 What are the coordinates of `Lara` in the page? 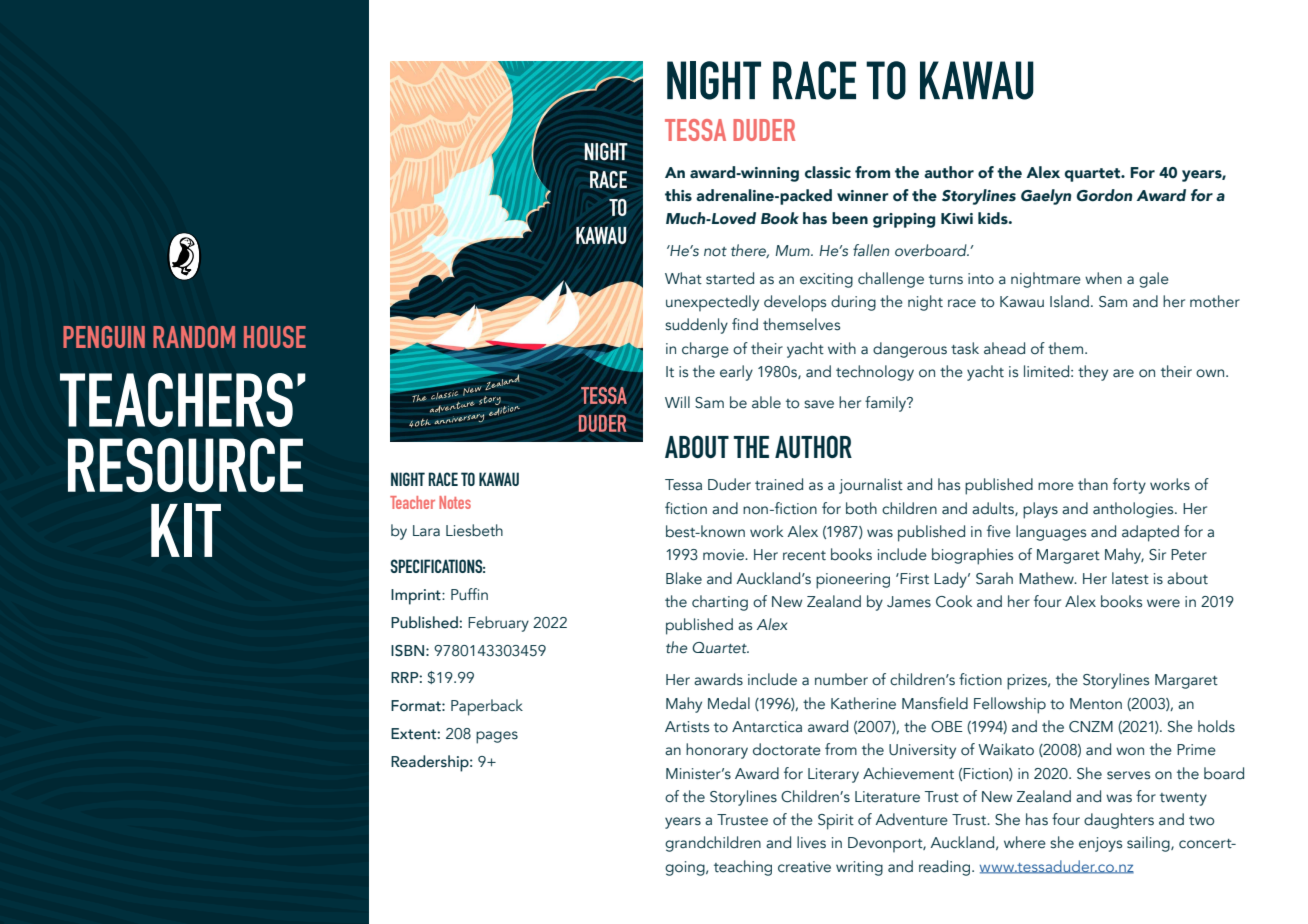 It's located at (426, 531).
